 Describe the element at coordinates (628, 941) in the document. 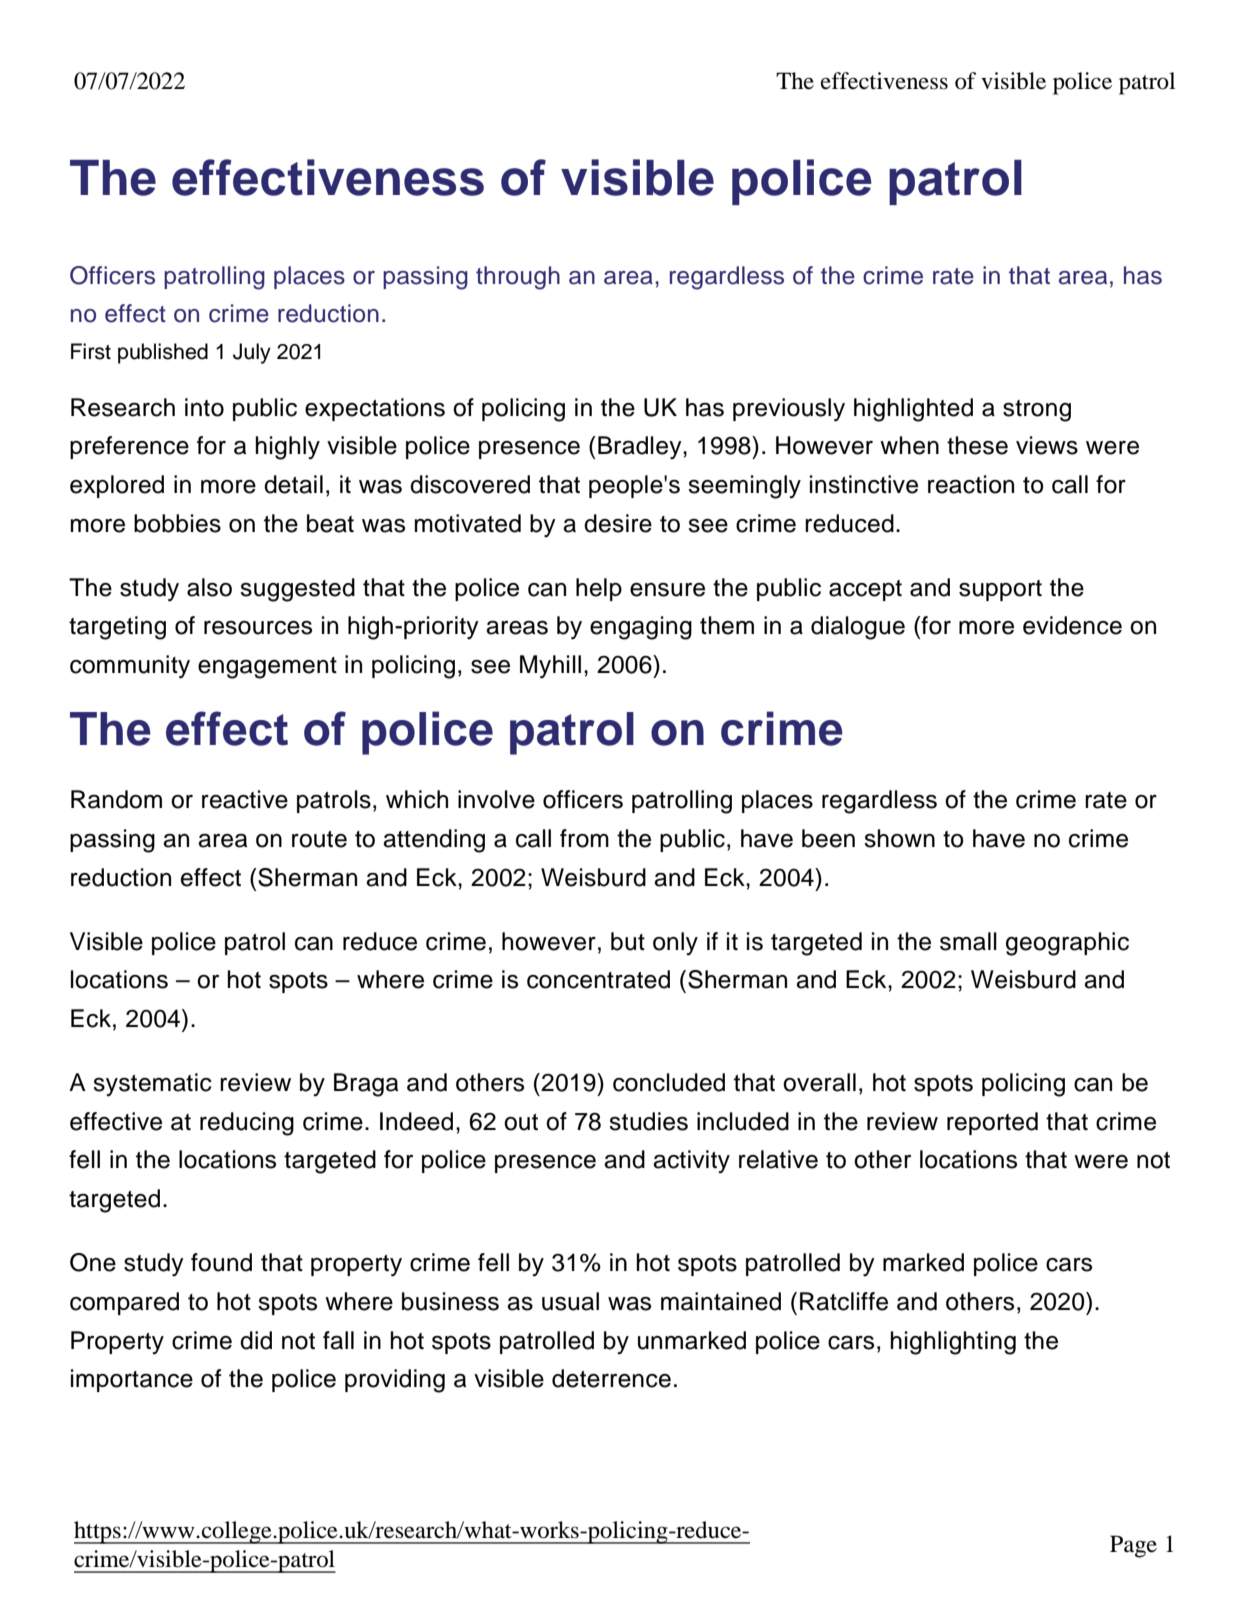

I see `but` at that location.
